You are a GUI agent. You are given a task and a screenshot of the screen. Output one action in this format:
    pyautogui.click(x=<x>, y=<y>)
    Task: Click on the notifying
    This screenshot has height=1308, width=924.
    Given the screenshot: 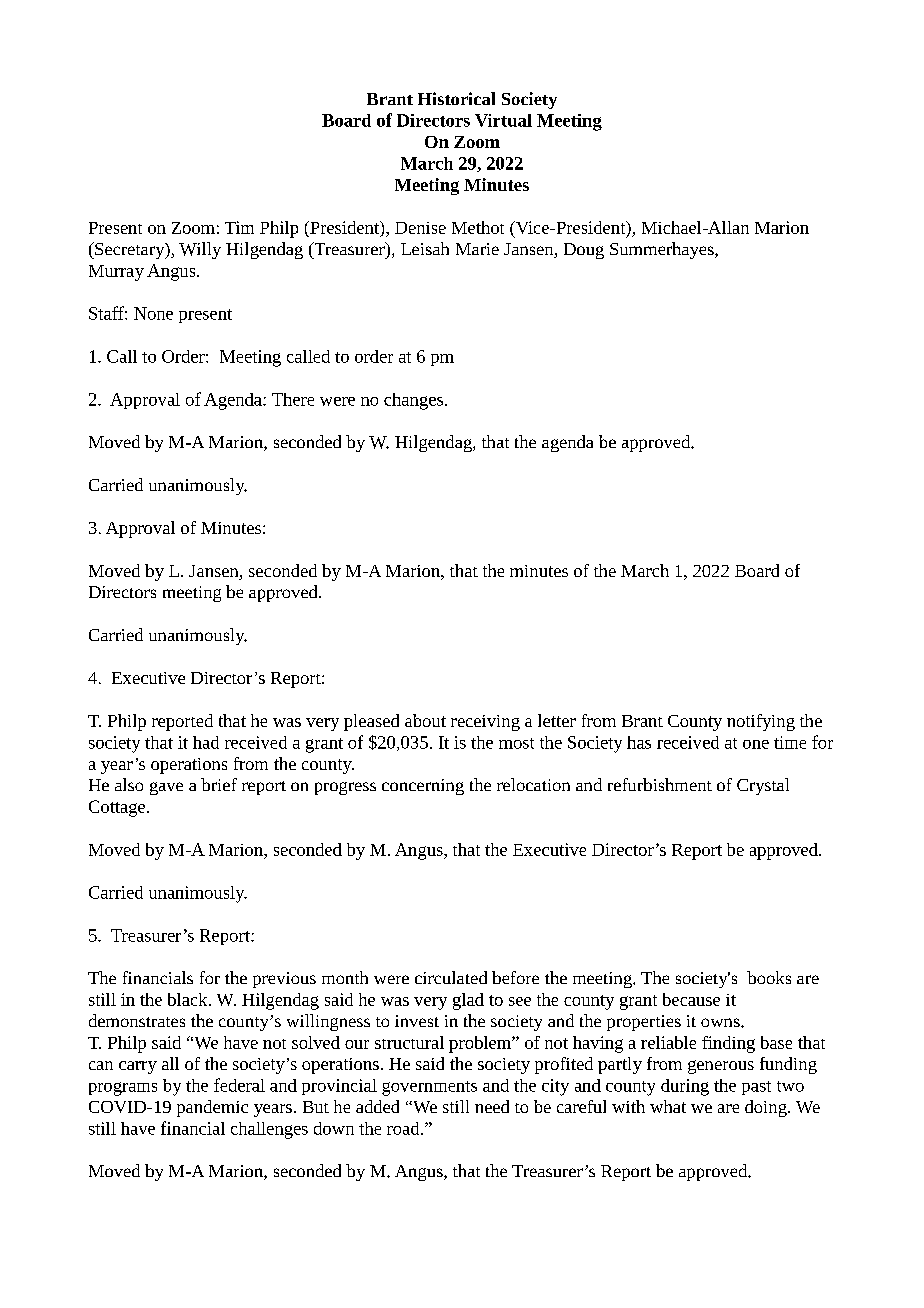 What is the action you would take?
    pyautogui.click(x=761, y=722)
